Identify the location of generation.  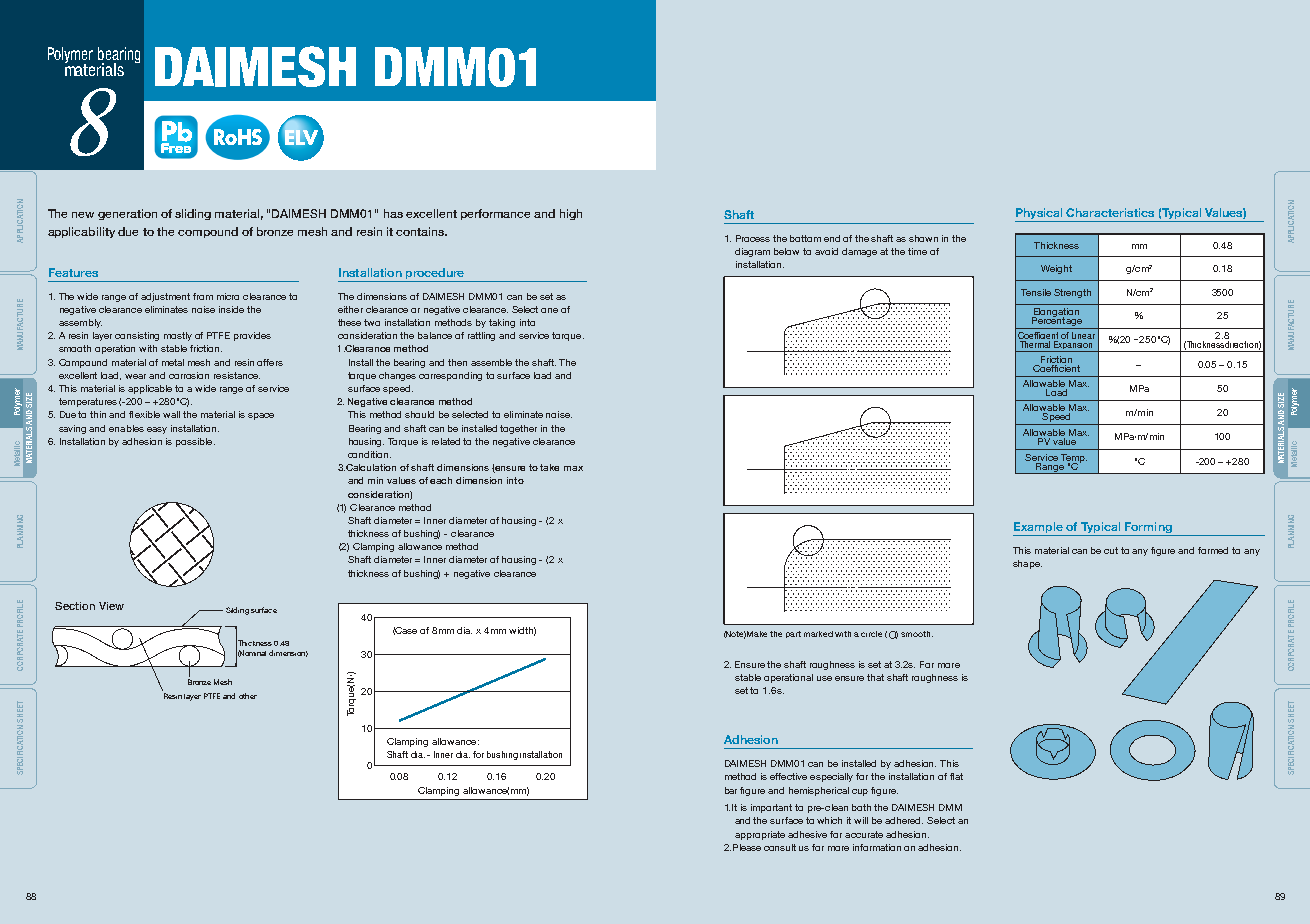
(127, 214).
